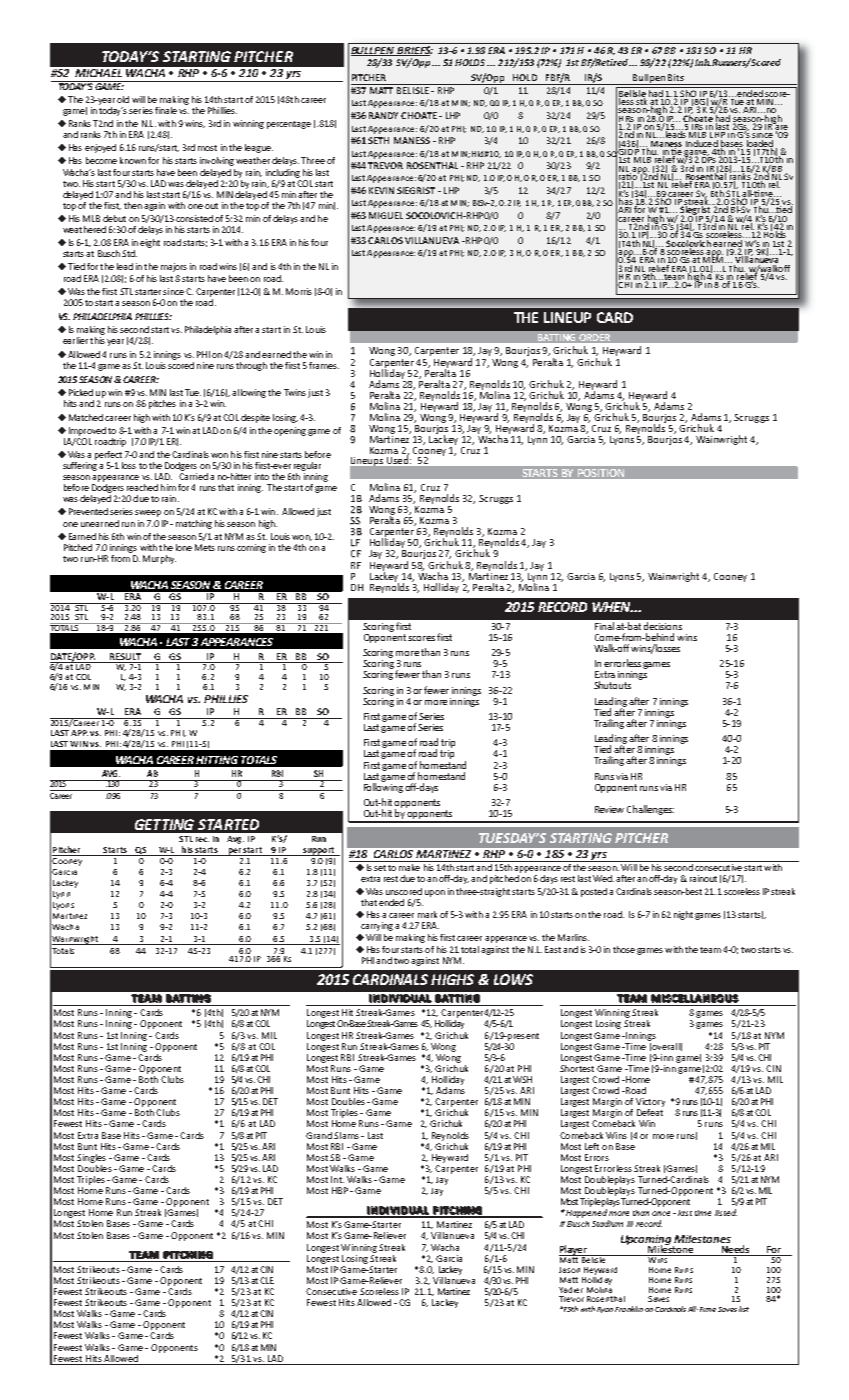  Describe the element at coordinates (267, 1280) in the page. I see `CLE` at that location.
